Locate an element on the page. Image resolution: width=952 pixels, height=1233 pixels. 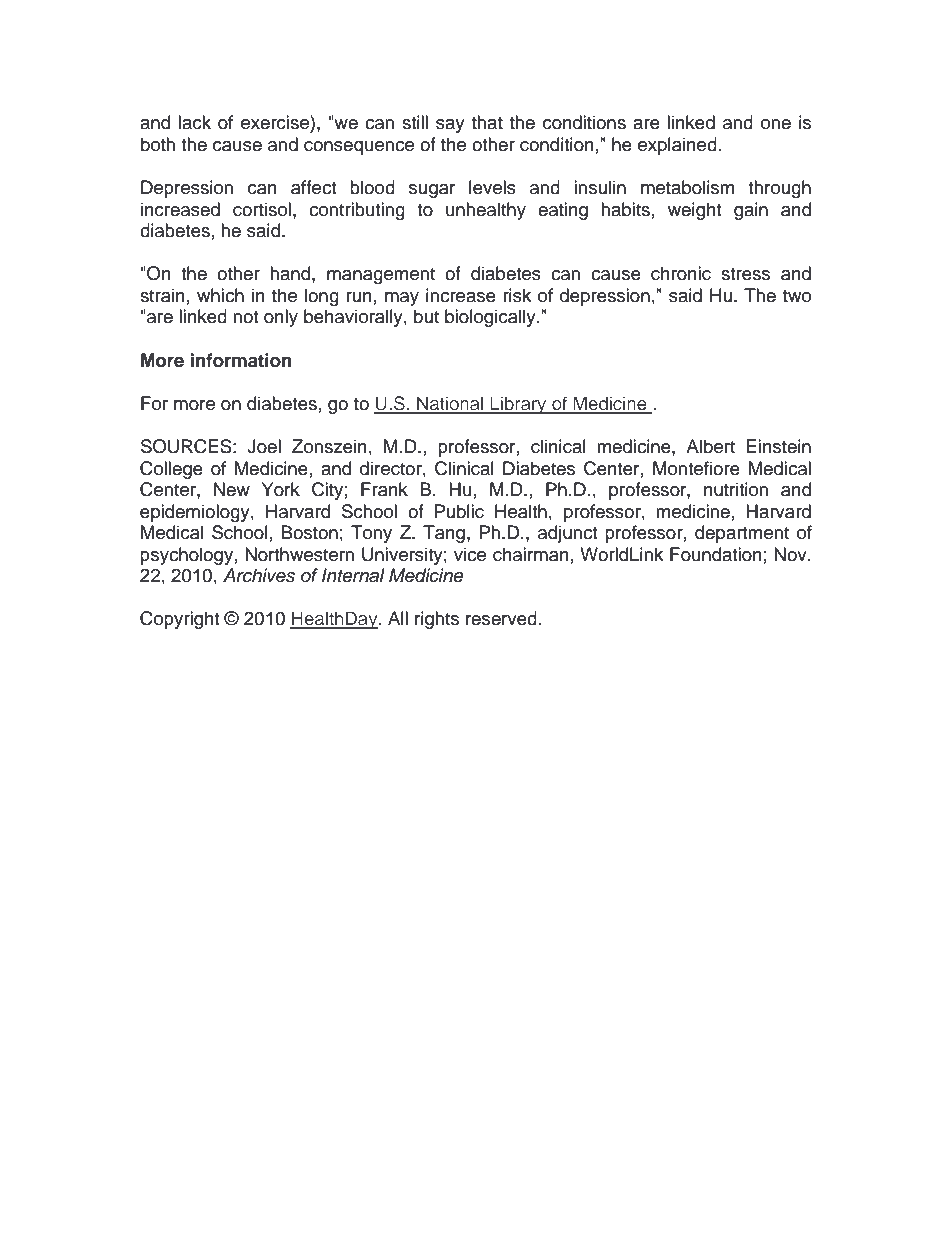
explained is located at coordinates (677, 146).
